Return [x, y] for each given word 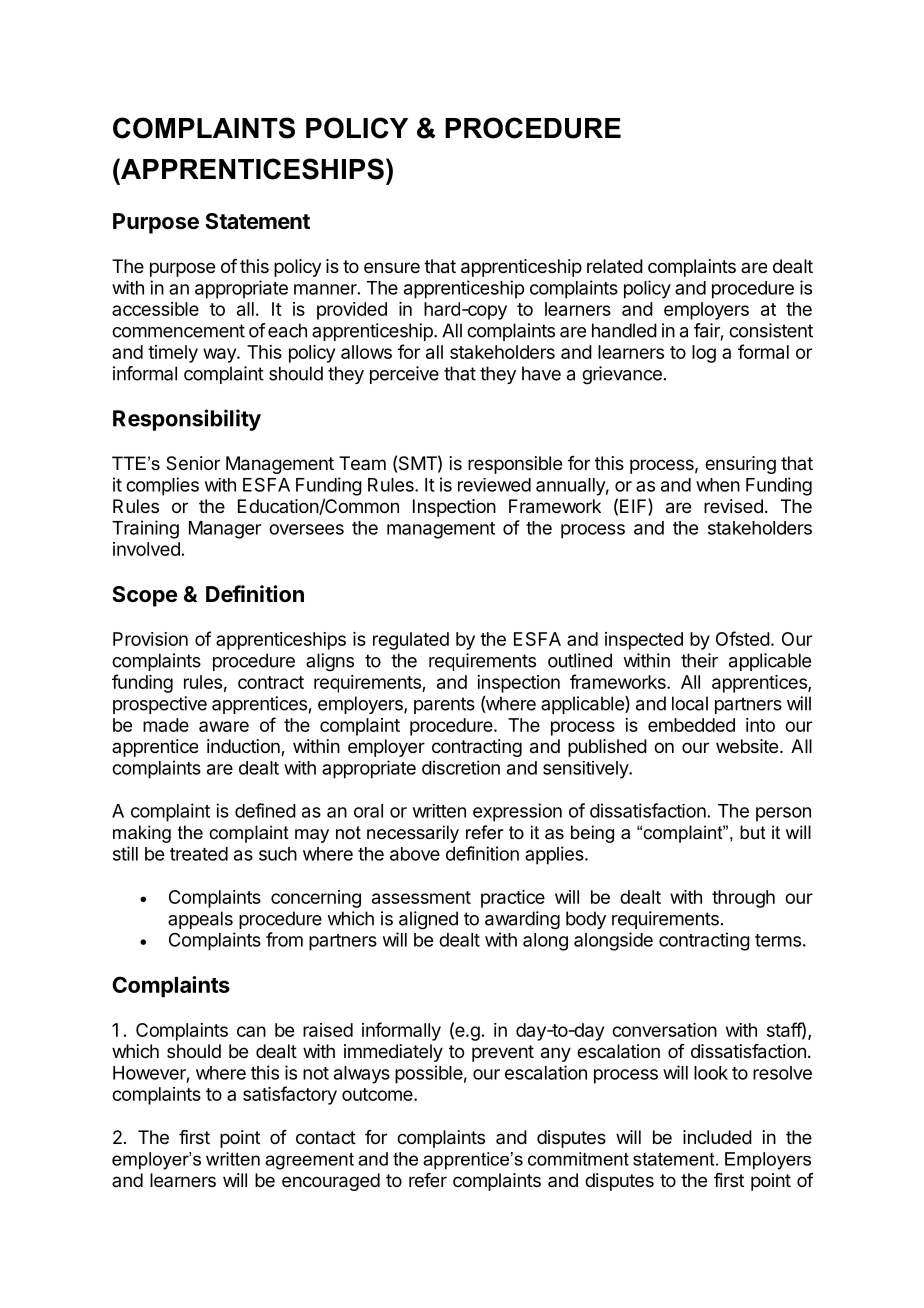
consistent [771, 330]
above [415, 854]
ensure [392, 267]
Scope [144, 596]
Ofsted [743, 638]
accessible [155, 309]
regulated [411, 641]
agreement [309, 1161]
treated [199, 854]
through [743, 899]
